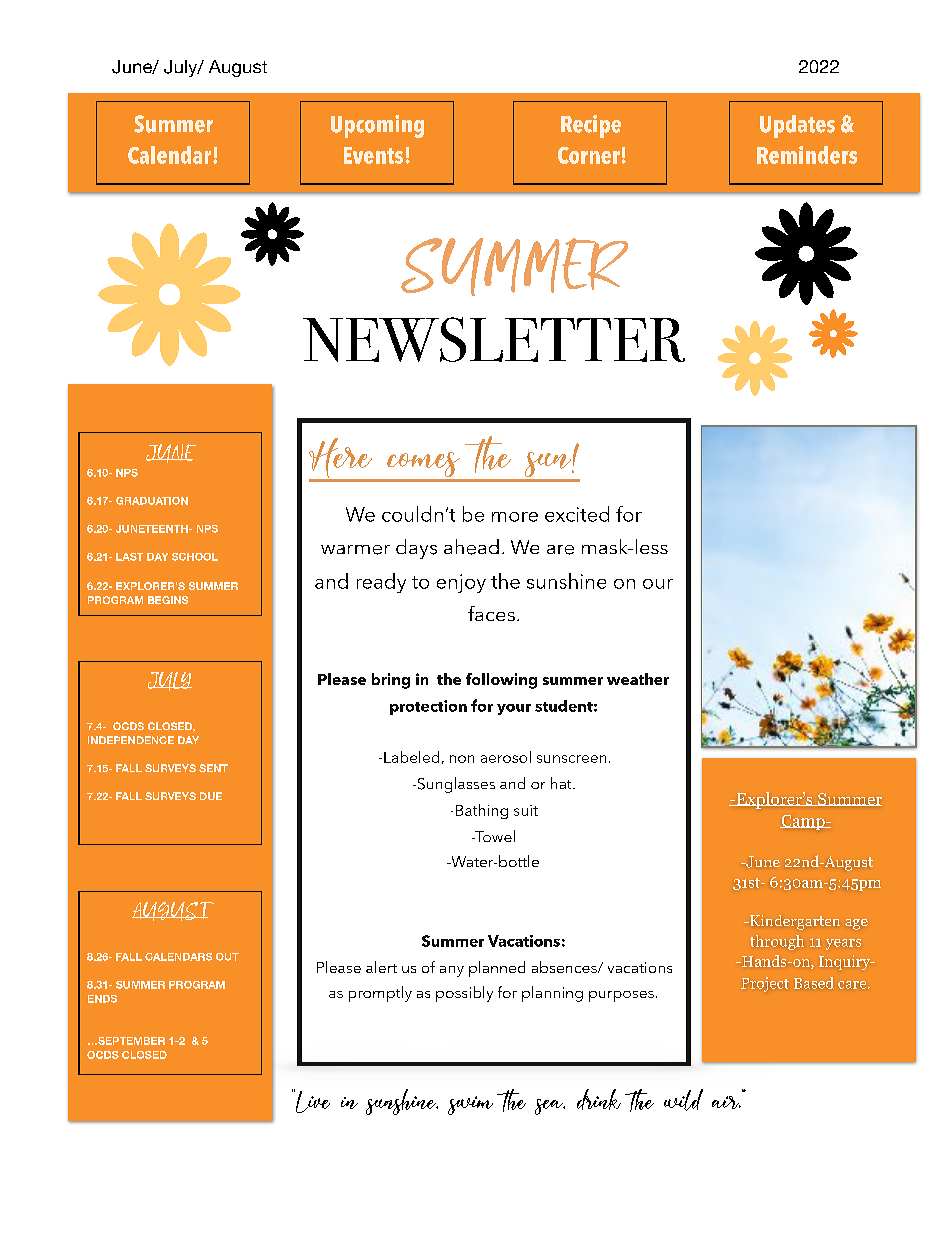 The width and height of the page is (952, 1233). I want to click on Towel, so click(494, 836).
